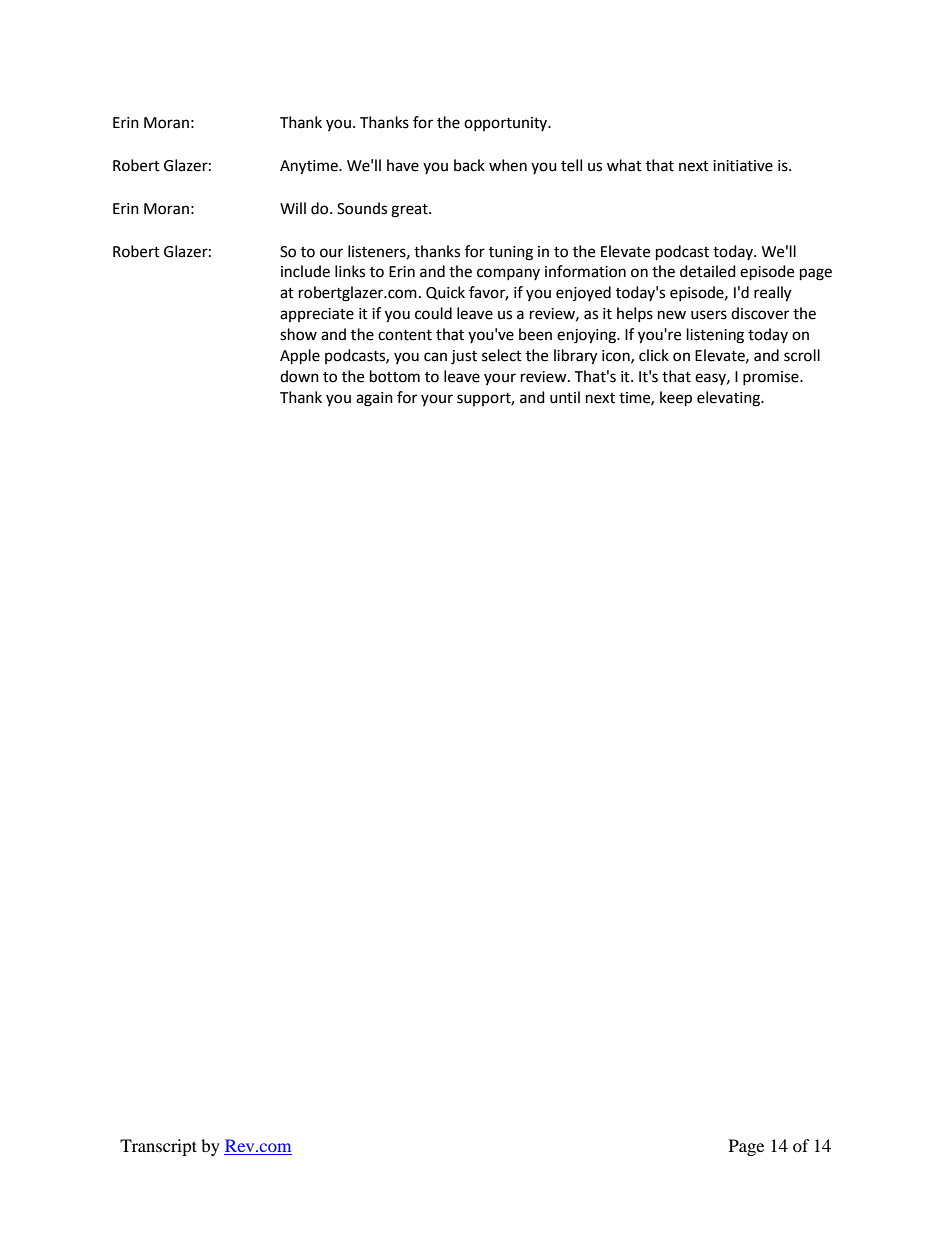  I want to click on Will, so click(293, 208).
